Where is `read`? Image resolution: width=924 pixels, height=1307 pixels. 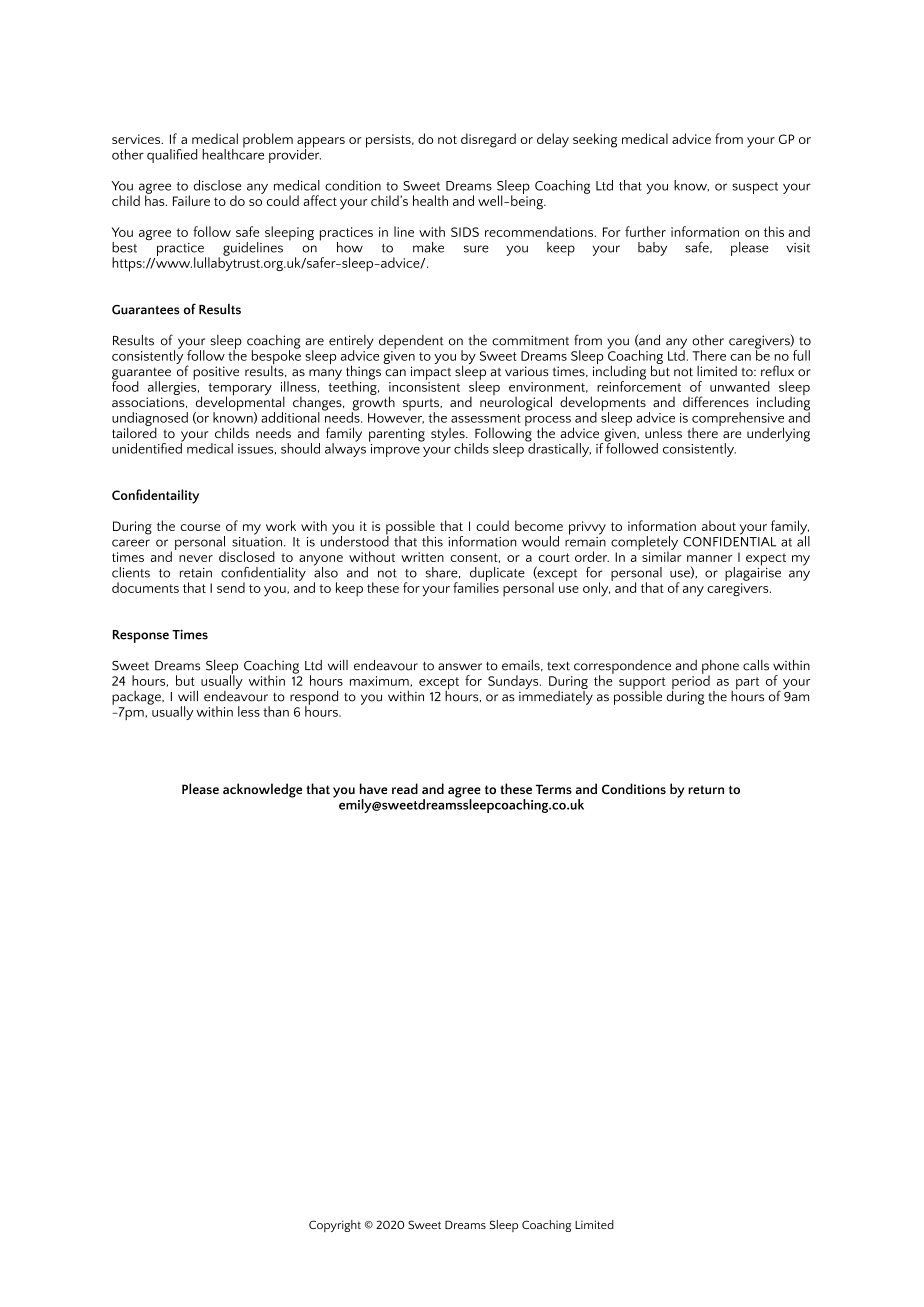
read is located at coordinates (405, 788).
